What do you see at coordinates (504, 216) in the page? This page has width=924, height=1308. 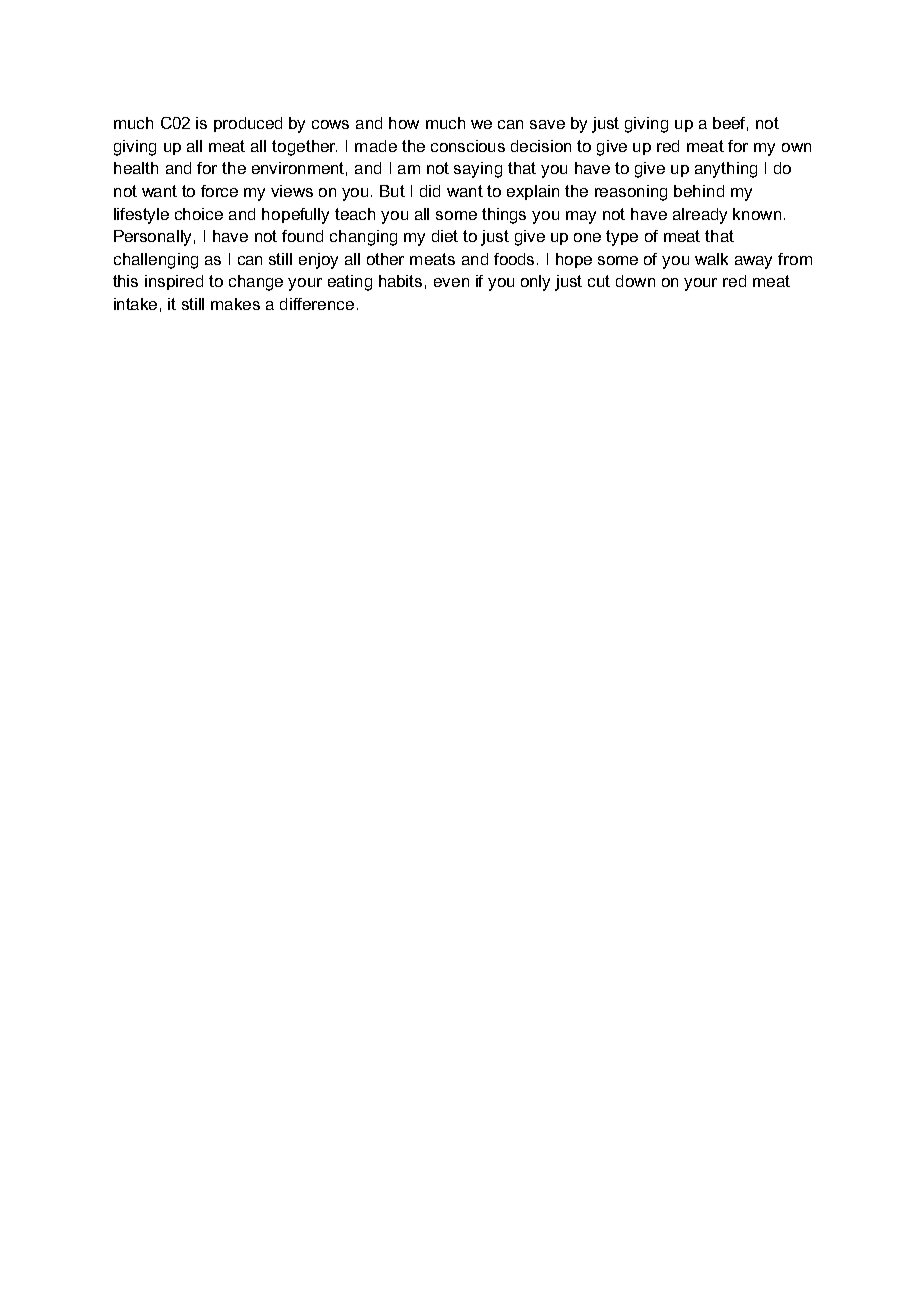 I see `things` at bounding box center [504, 216].
